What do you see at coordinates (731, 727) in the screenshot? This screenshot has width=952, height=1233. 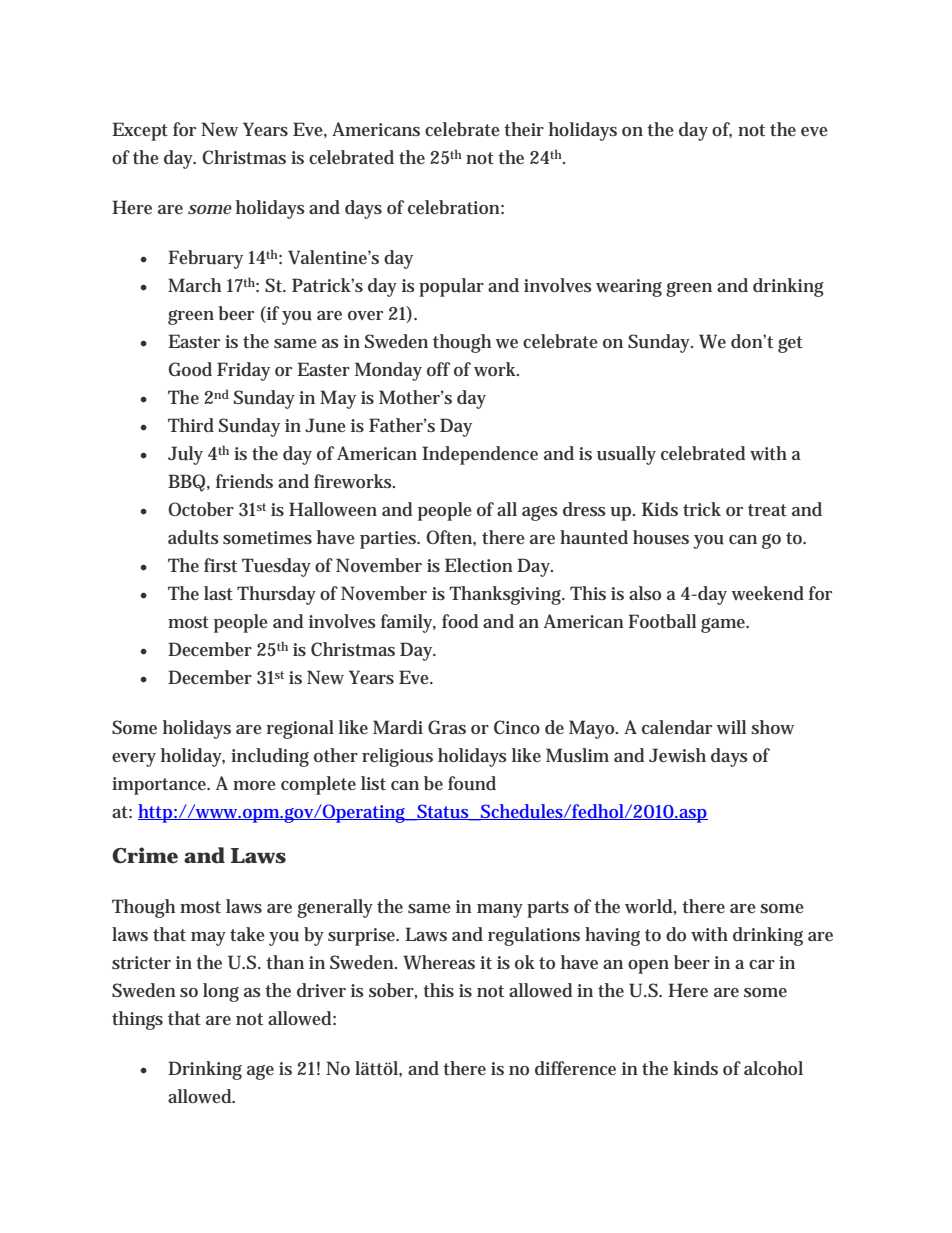 I see `will` at bounding box center [731, 727].
